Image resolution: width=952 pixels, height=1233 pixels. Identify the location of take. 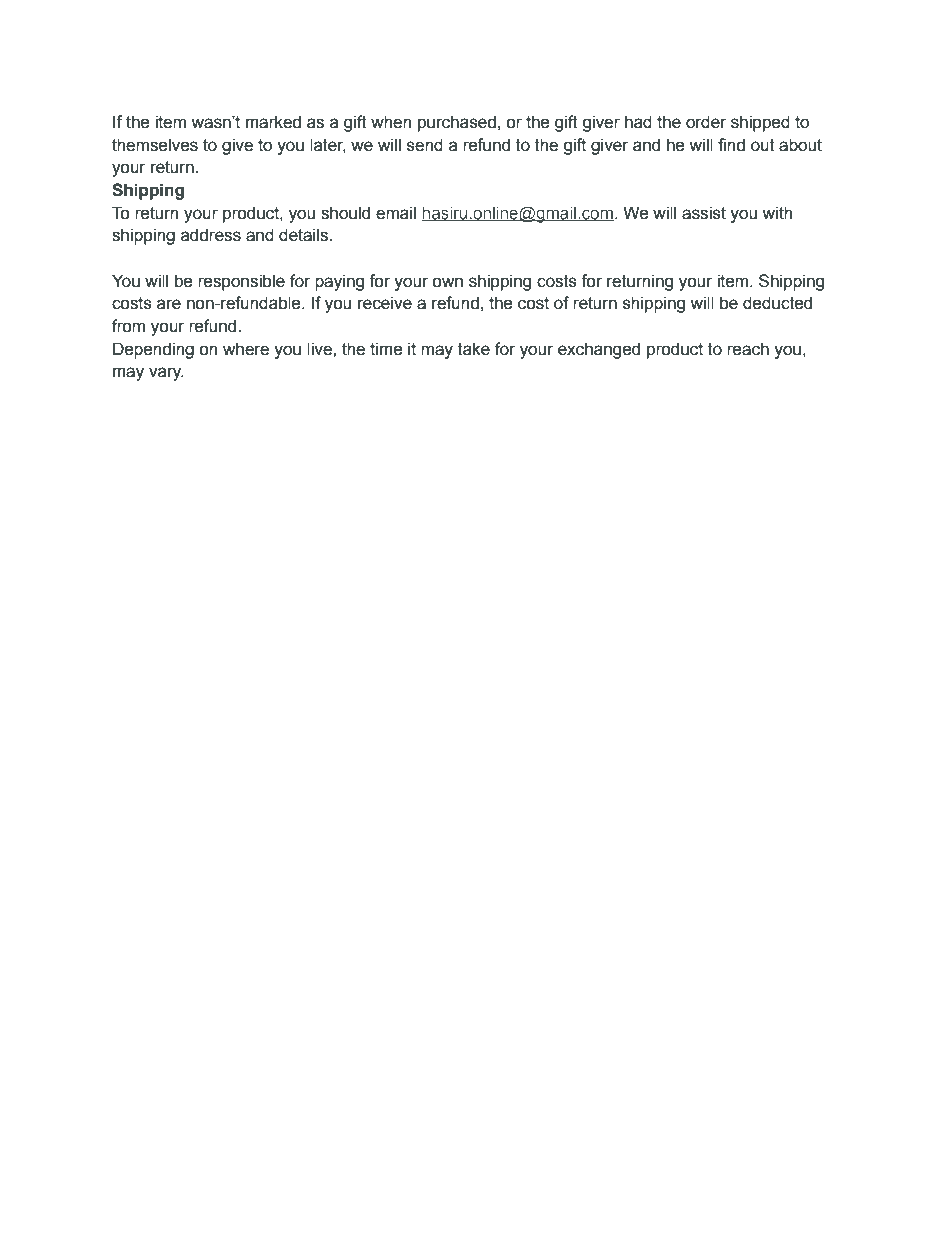
(474, 349).
